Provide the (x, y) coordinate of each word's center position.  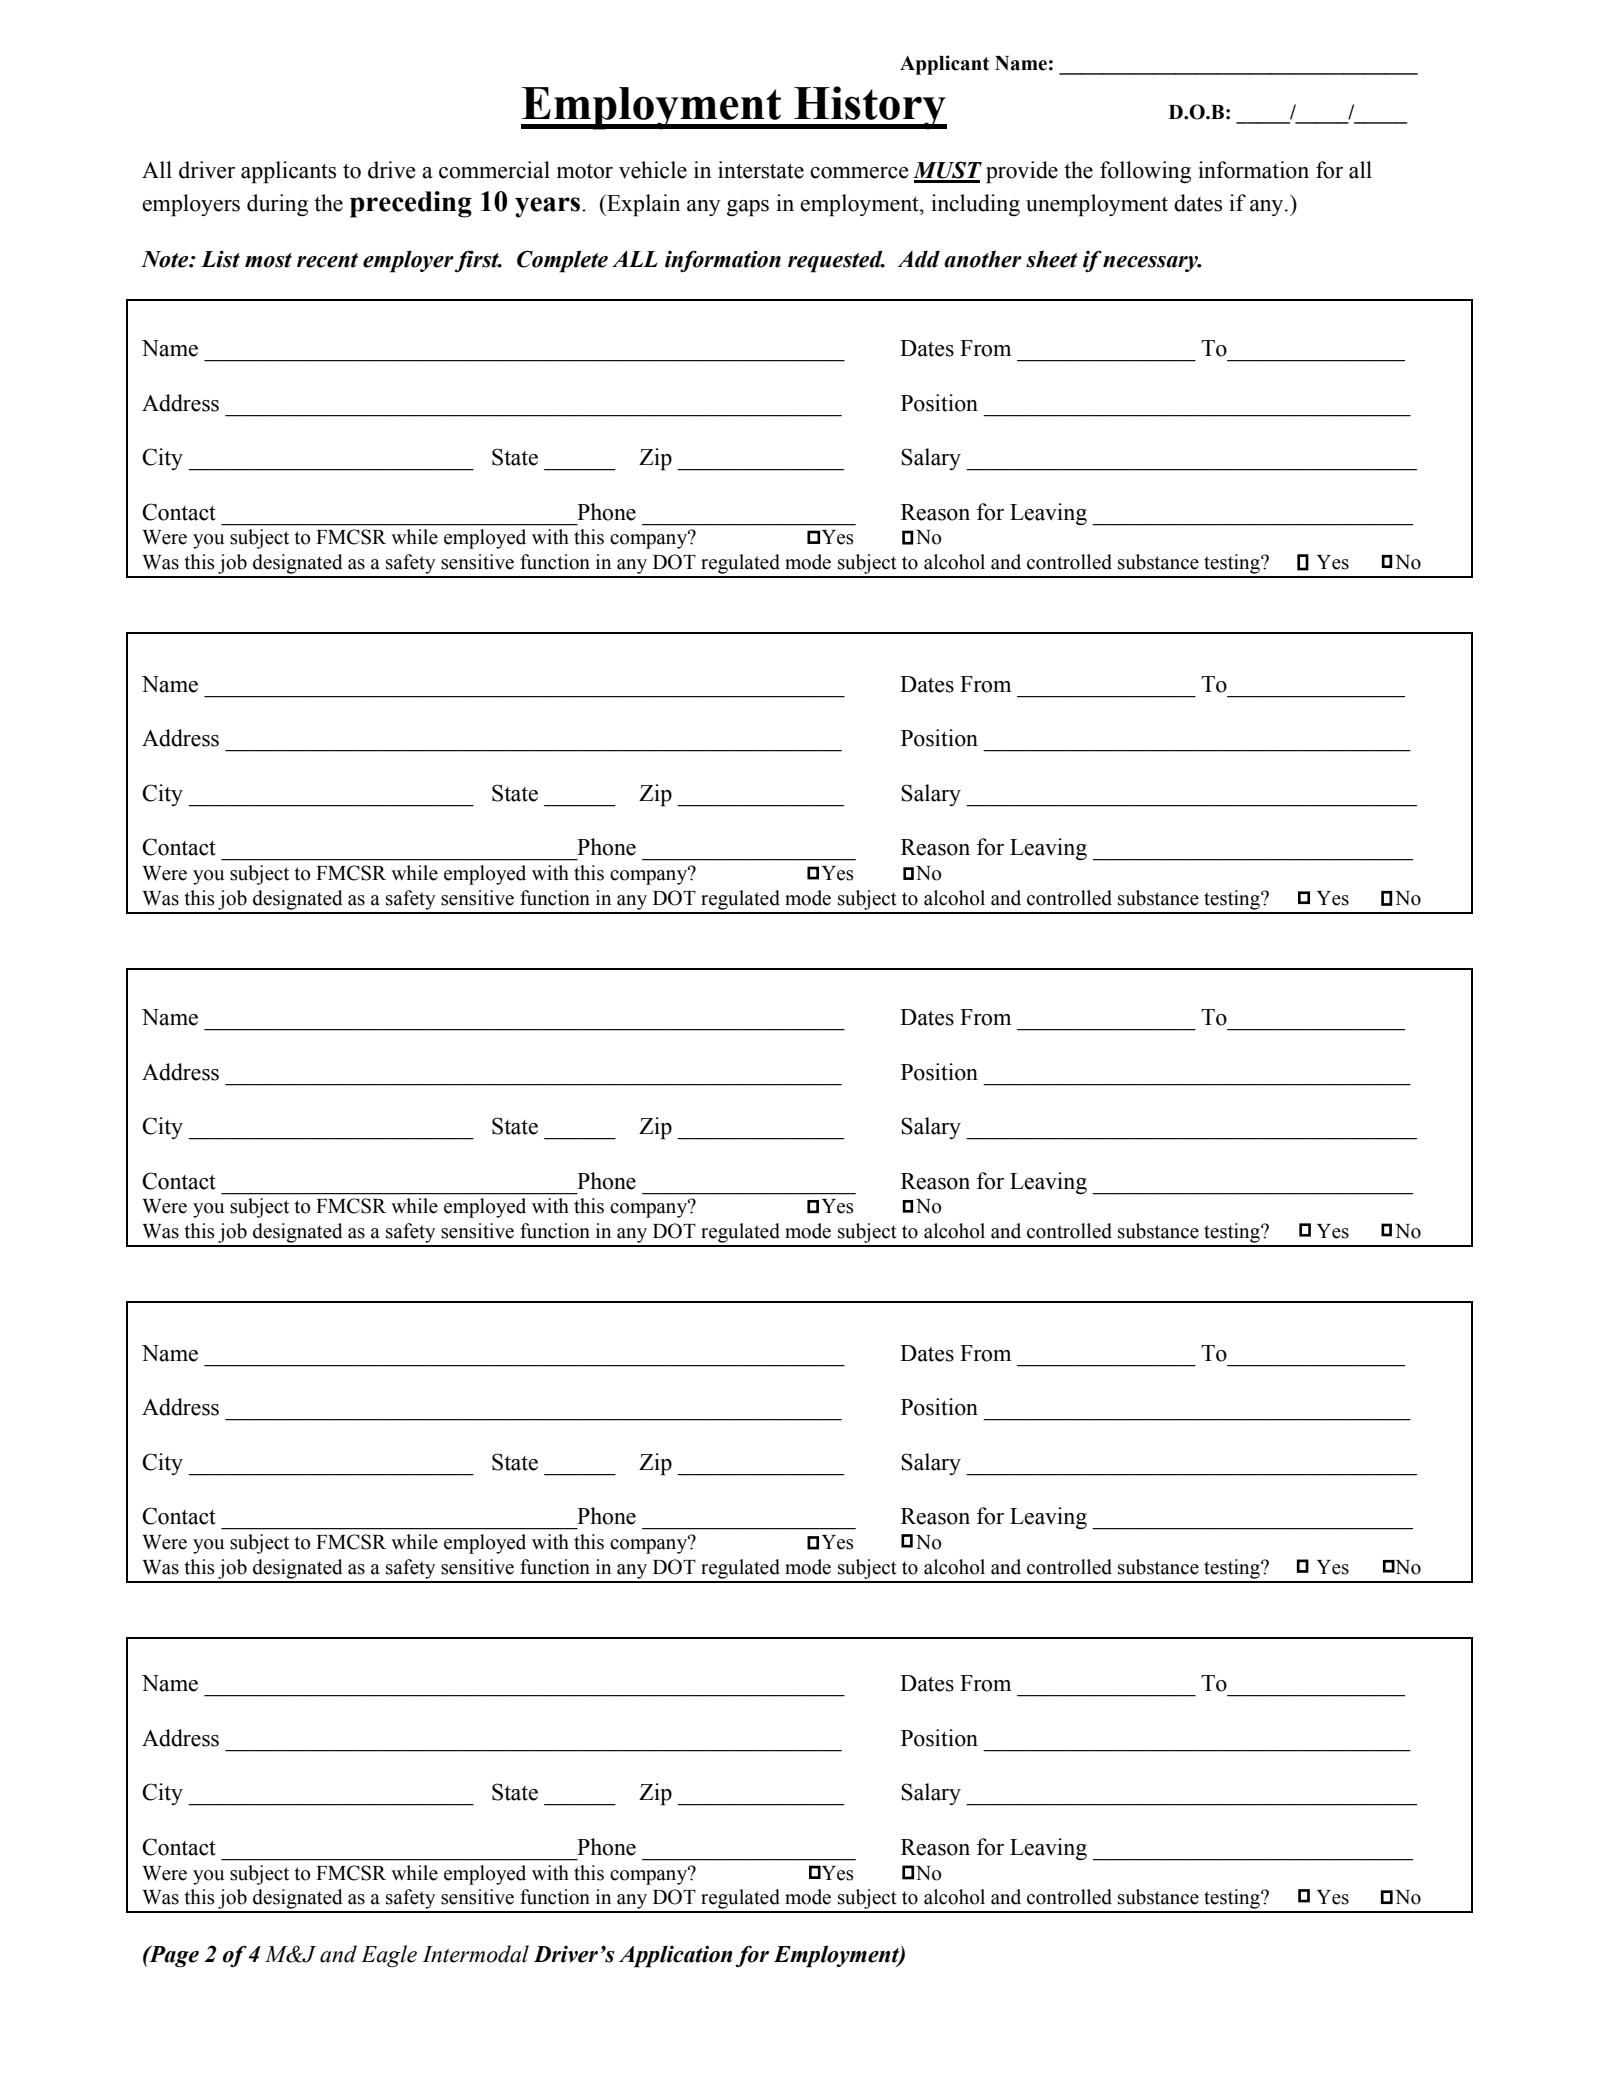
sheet (1052, 259)
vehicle (653, 170)
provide (1022, 172)
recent (327, 260)
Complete (562, 261)
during (277, 205)
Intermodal (475, 1954)
